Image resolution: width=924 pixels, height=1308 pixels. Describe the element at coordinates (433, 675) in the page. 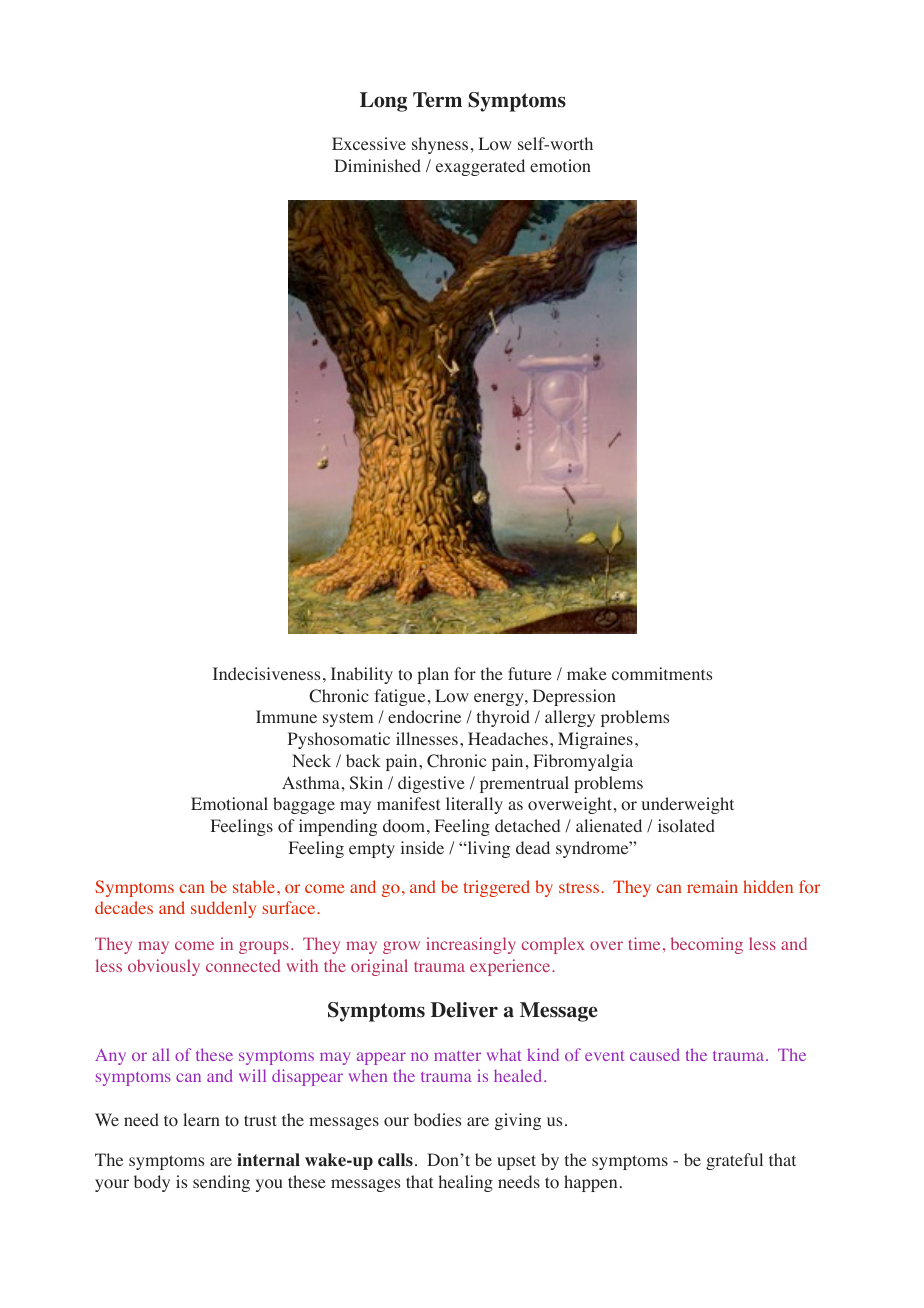

I see `plan` at that location.
